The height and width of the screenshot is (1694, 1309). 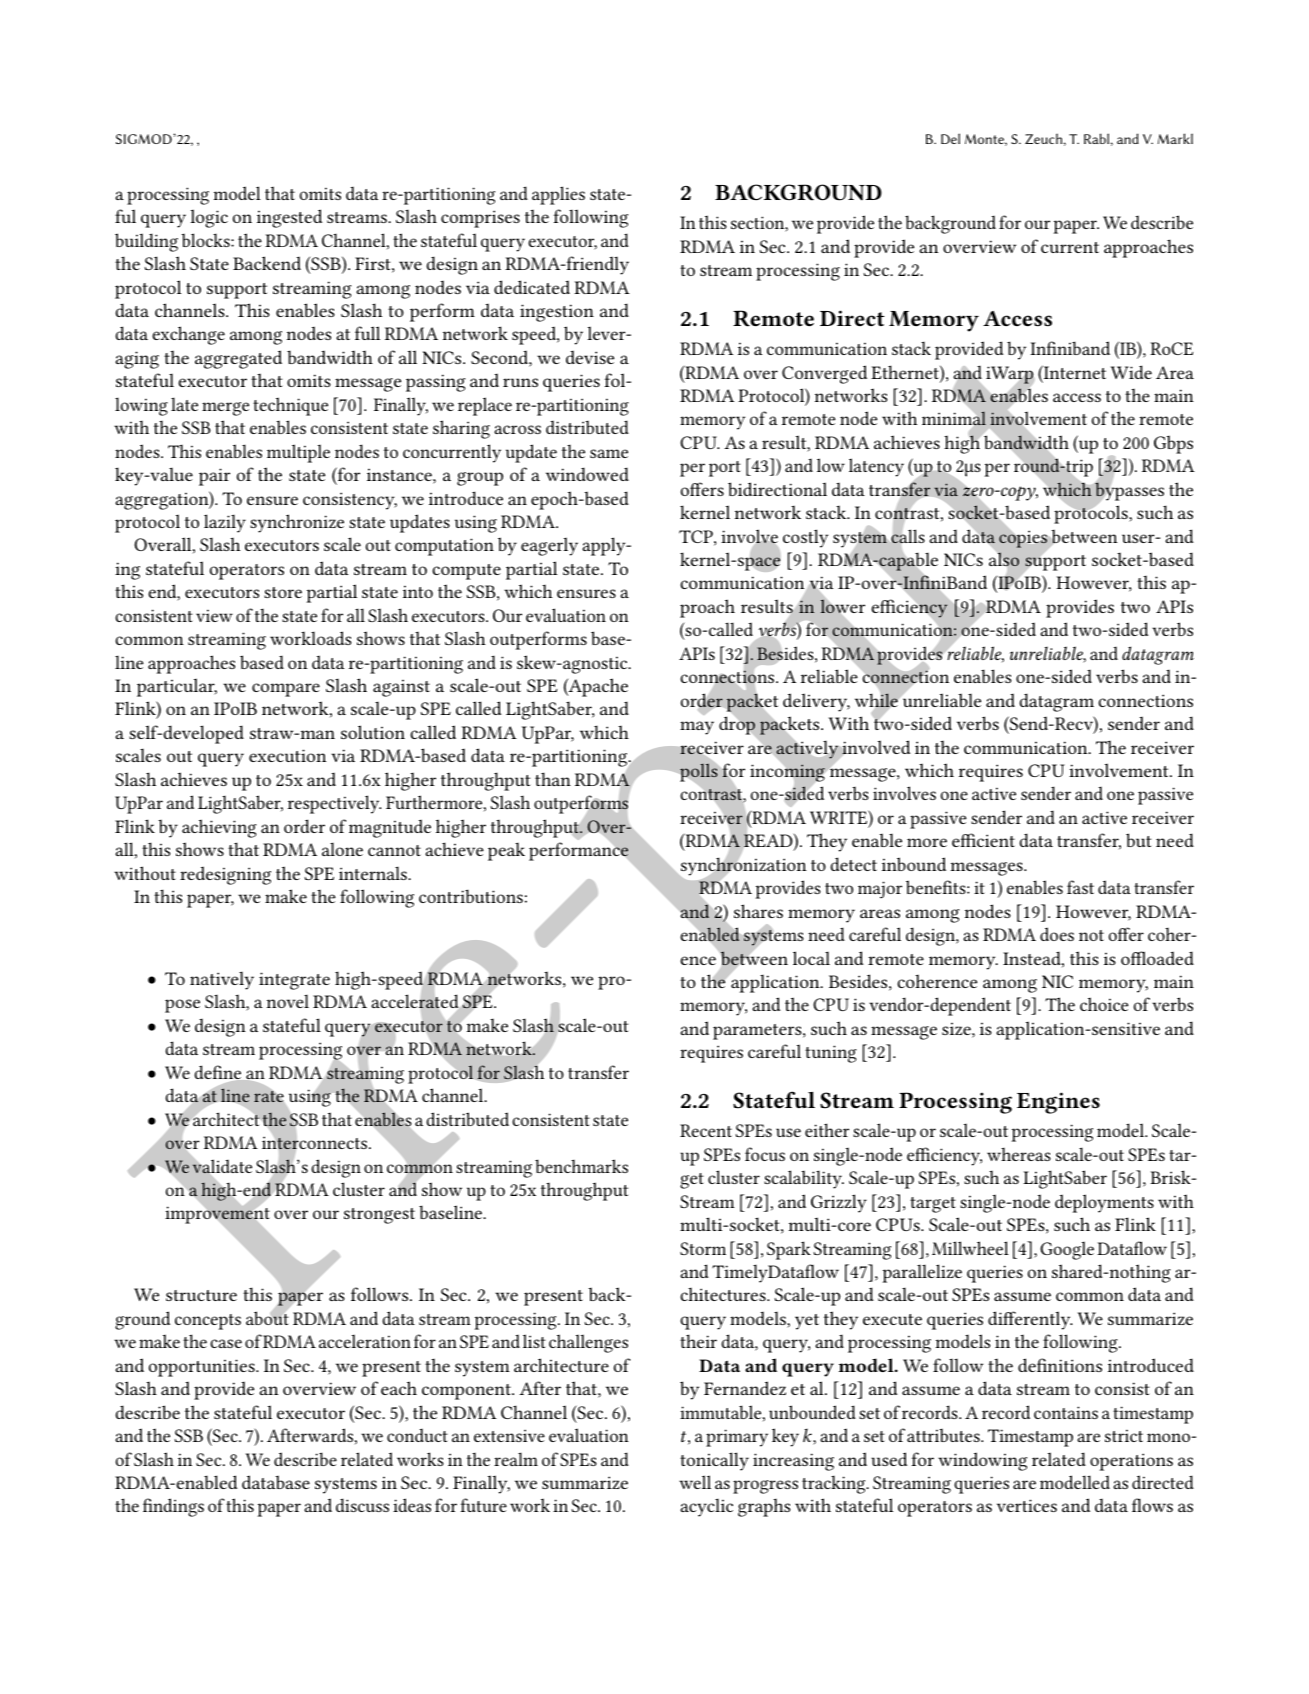 I want to click on applies, so click(x=558, y=195).
